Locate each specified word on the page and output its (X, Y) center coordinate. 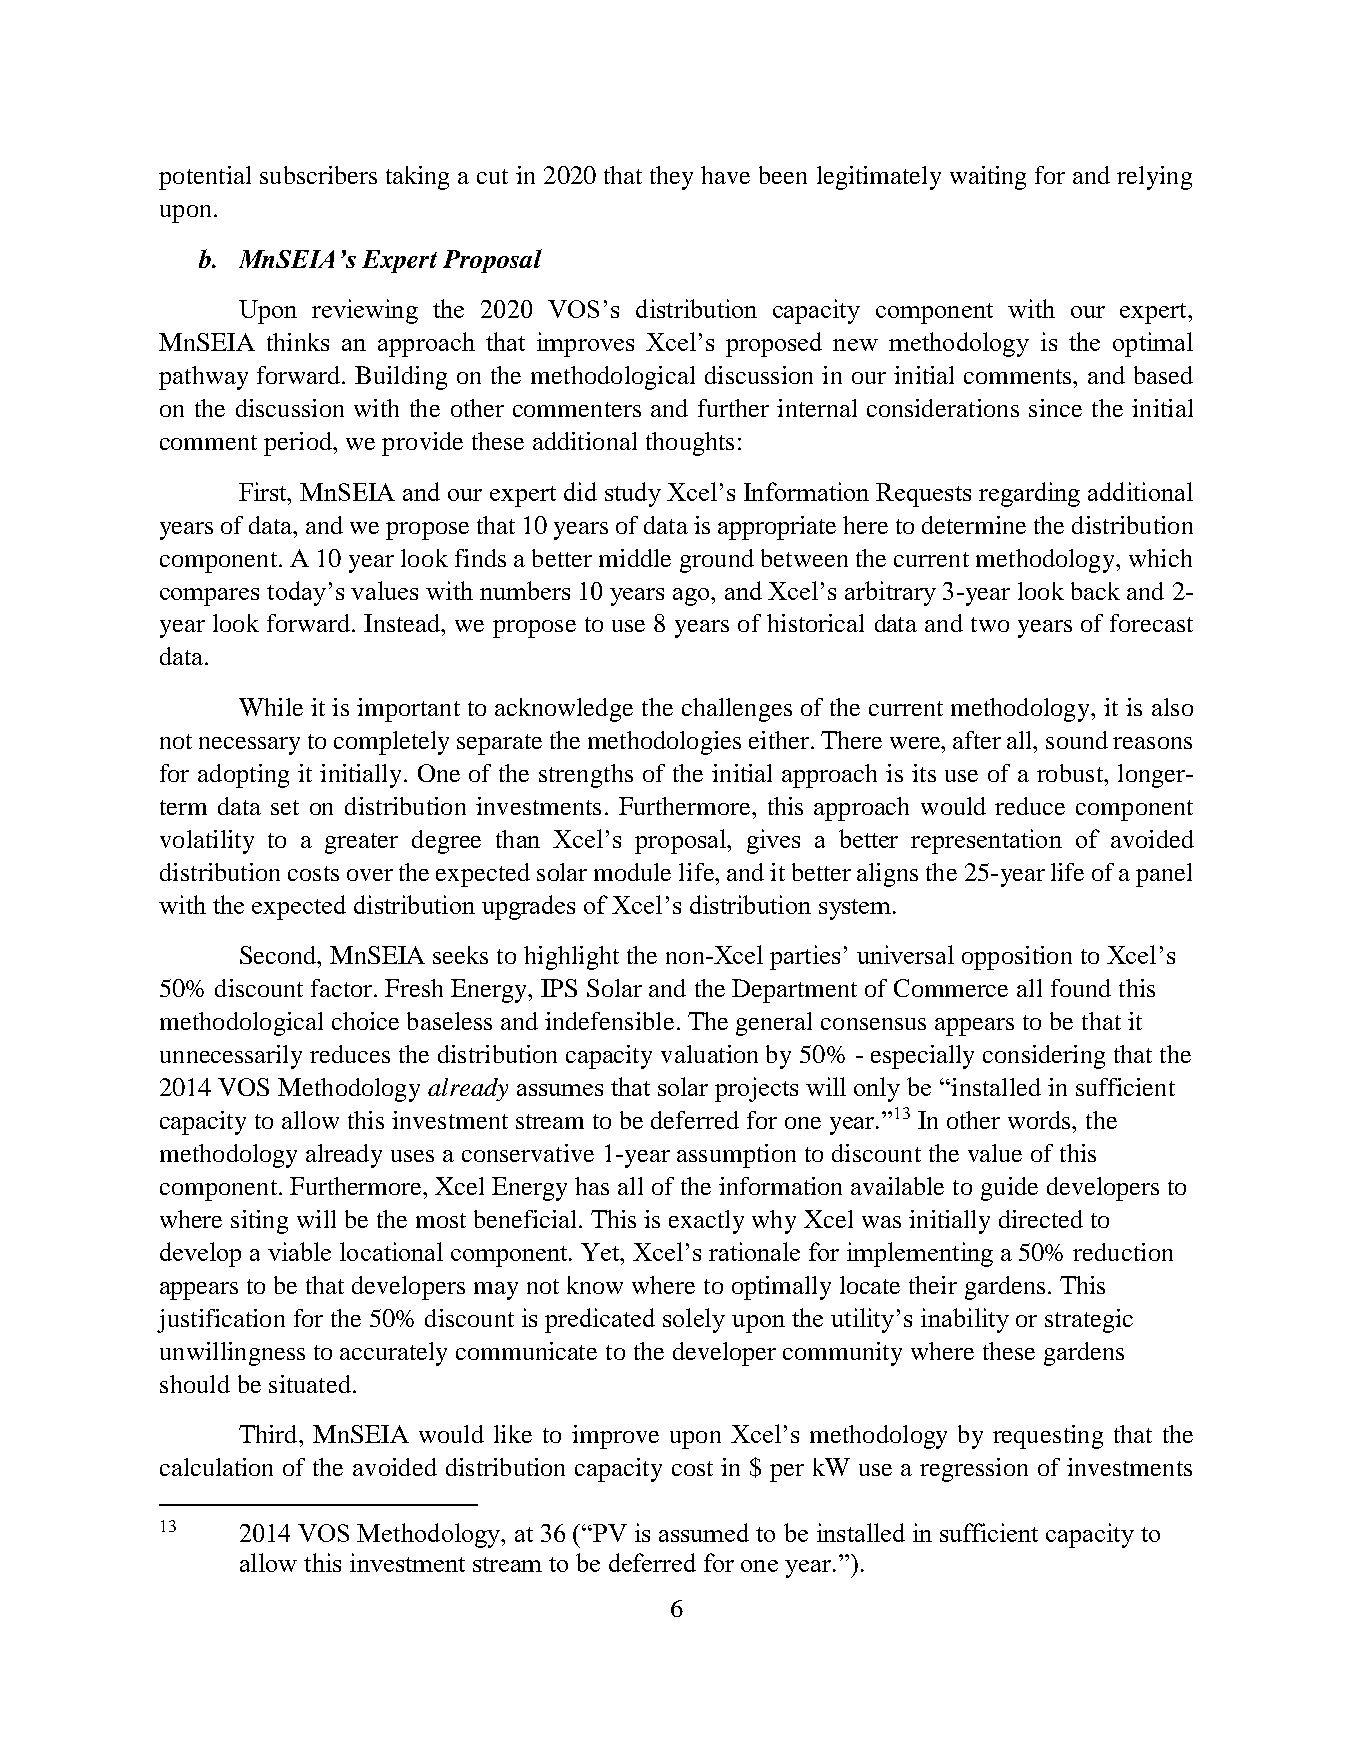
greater (361, 843)
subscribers (318, 175)
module (632, 872)
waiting (988, 178)
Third (269, 1434)
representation (986, 841)
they (671, 178)
